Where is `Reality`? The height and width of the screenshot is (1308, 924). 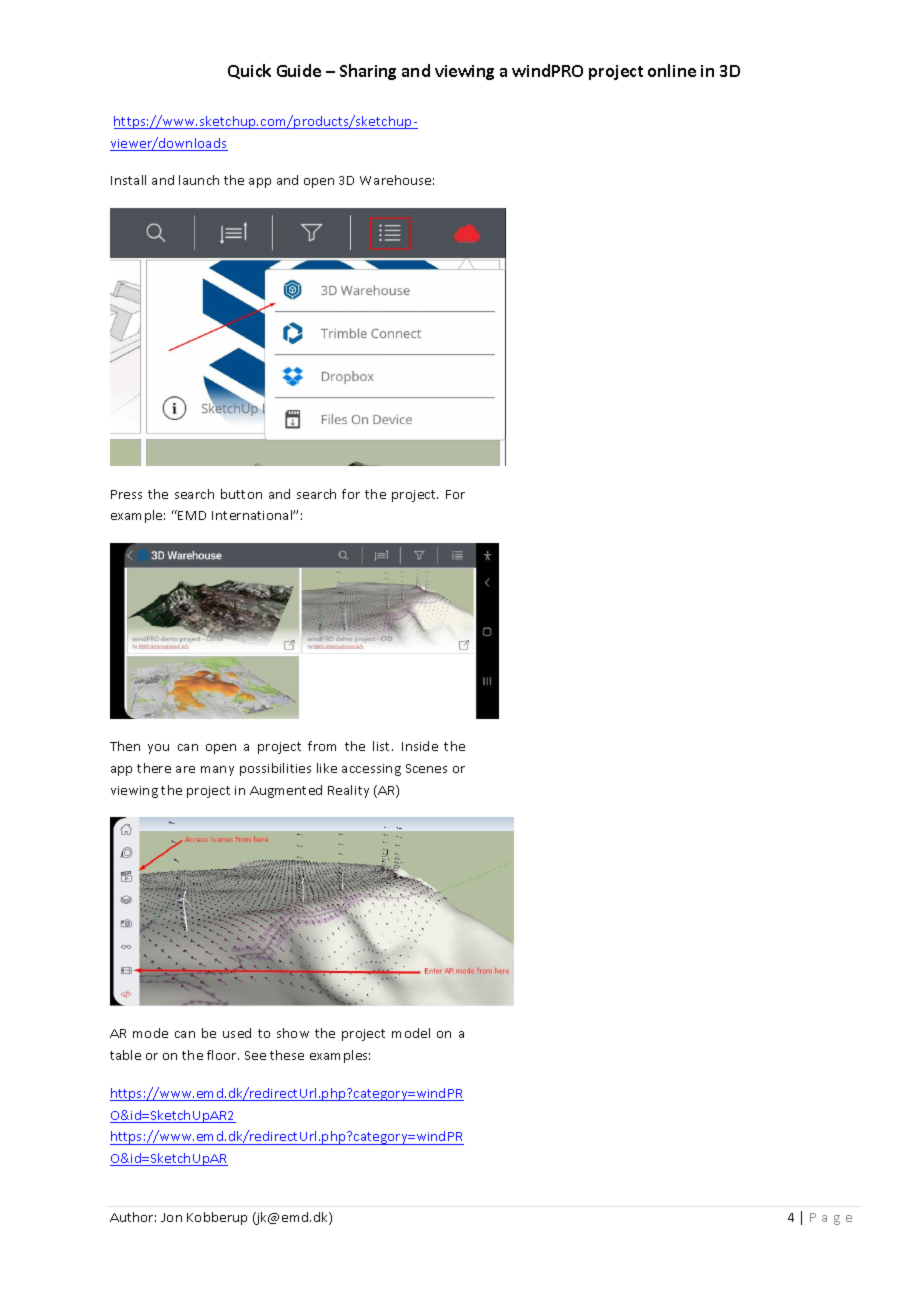
Reality is located at coordinates (348, 791).
